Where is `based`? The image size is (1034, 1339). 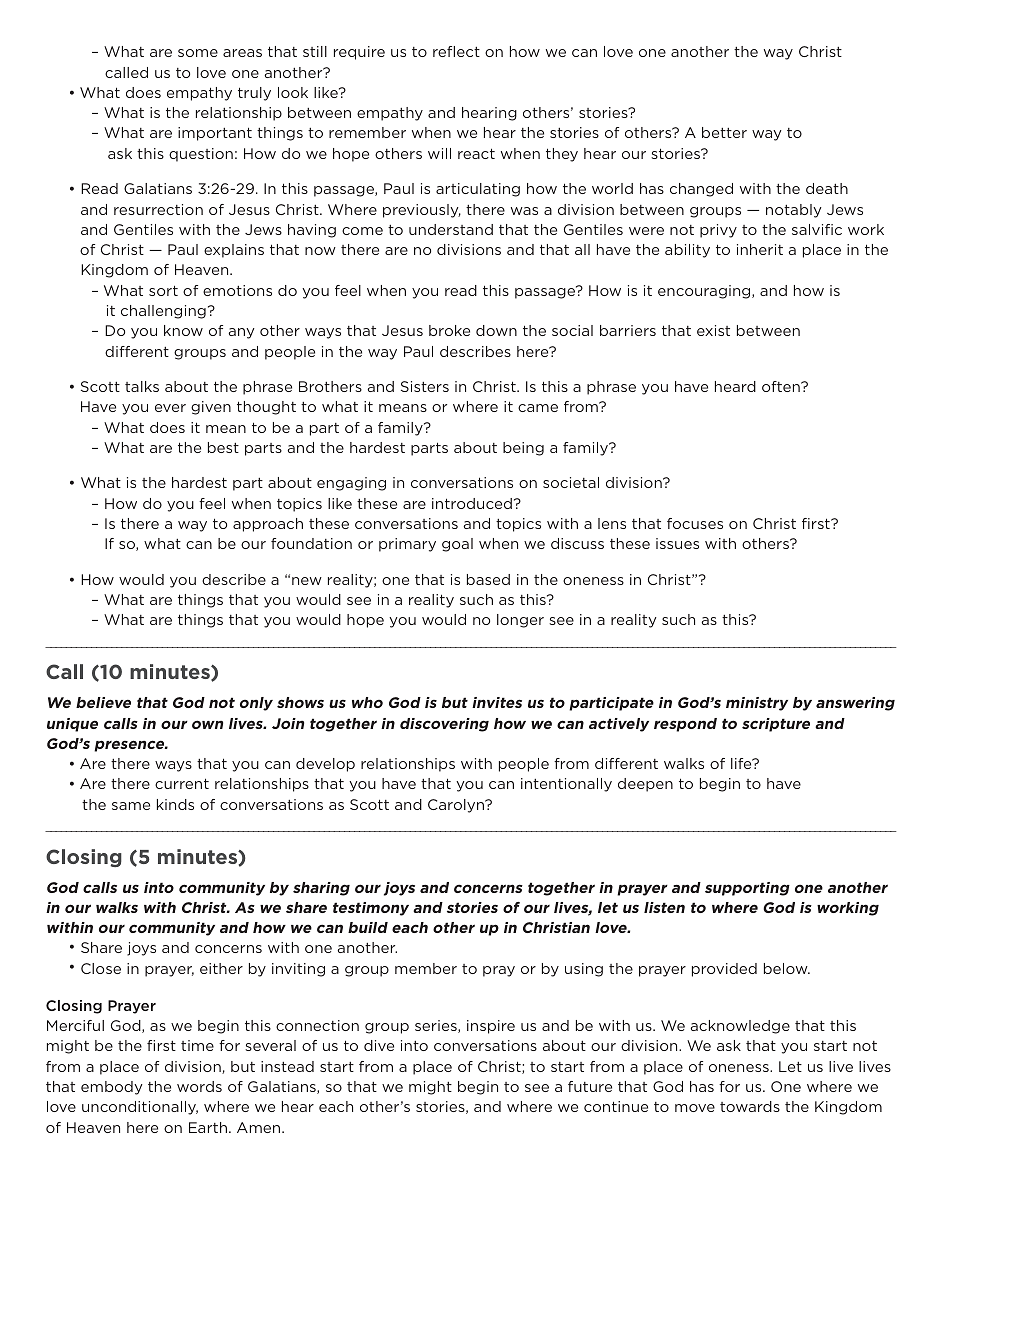
based is located at coordinates (488, 579).
